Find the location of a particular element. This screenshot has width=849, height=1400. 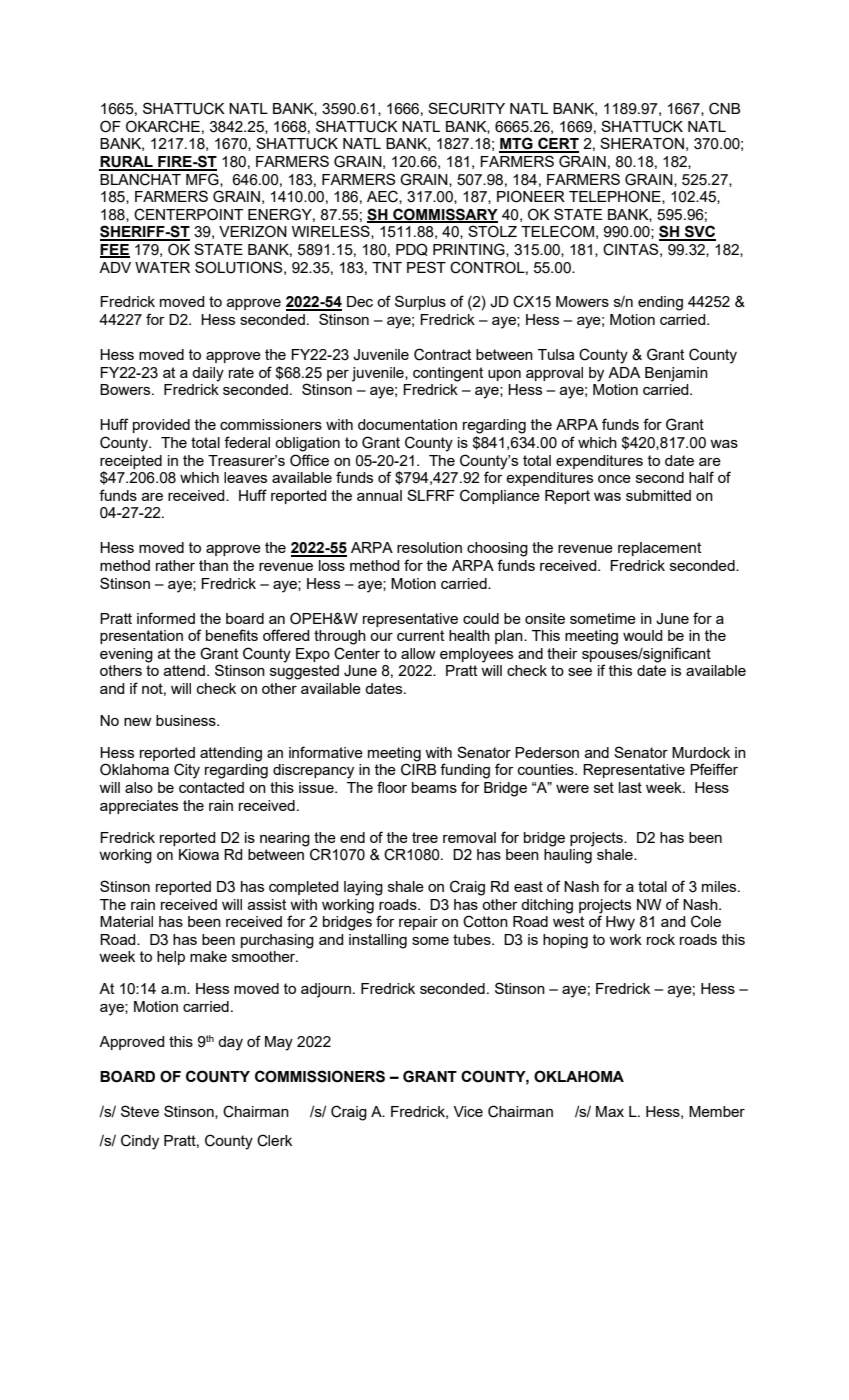

last is located at coordinates (630, 787).
